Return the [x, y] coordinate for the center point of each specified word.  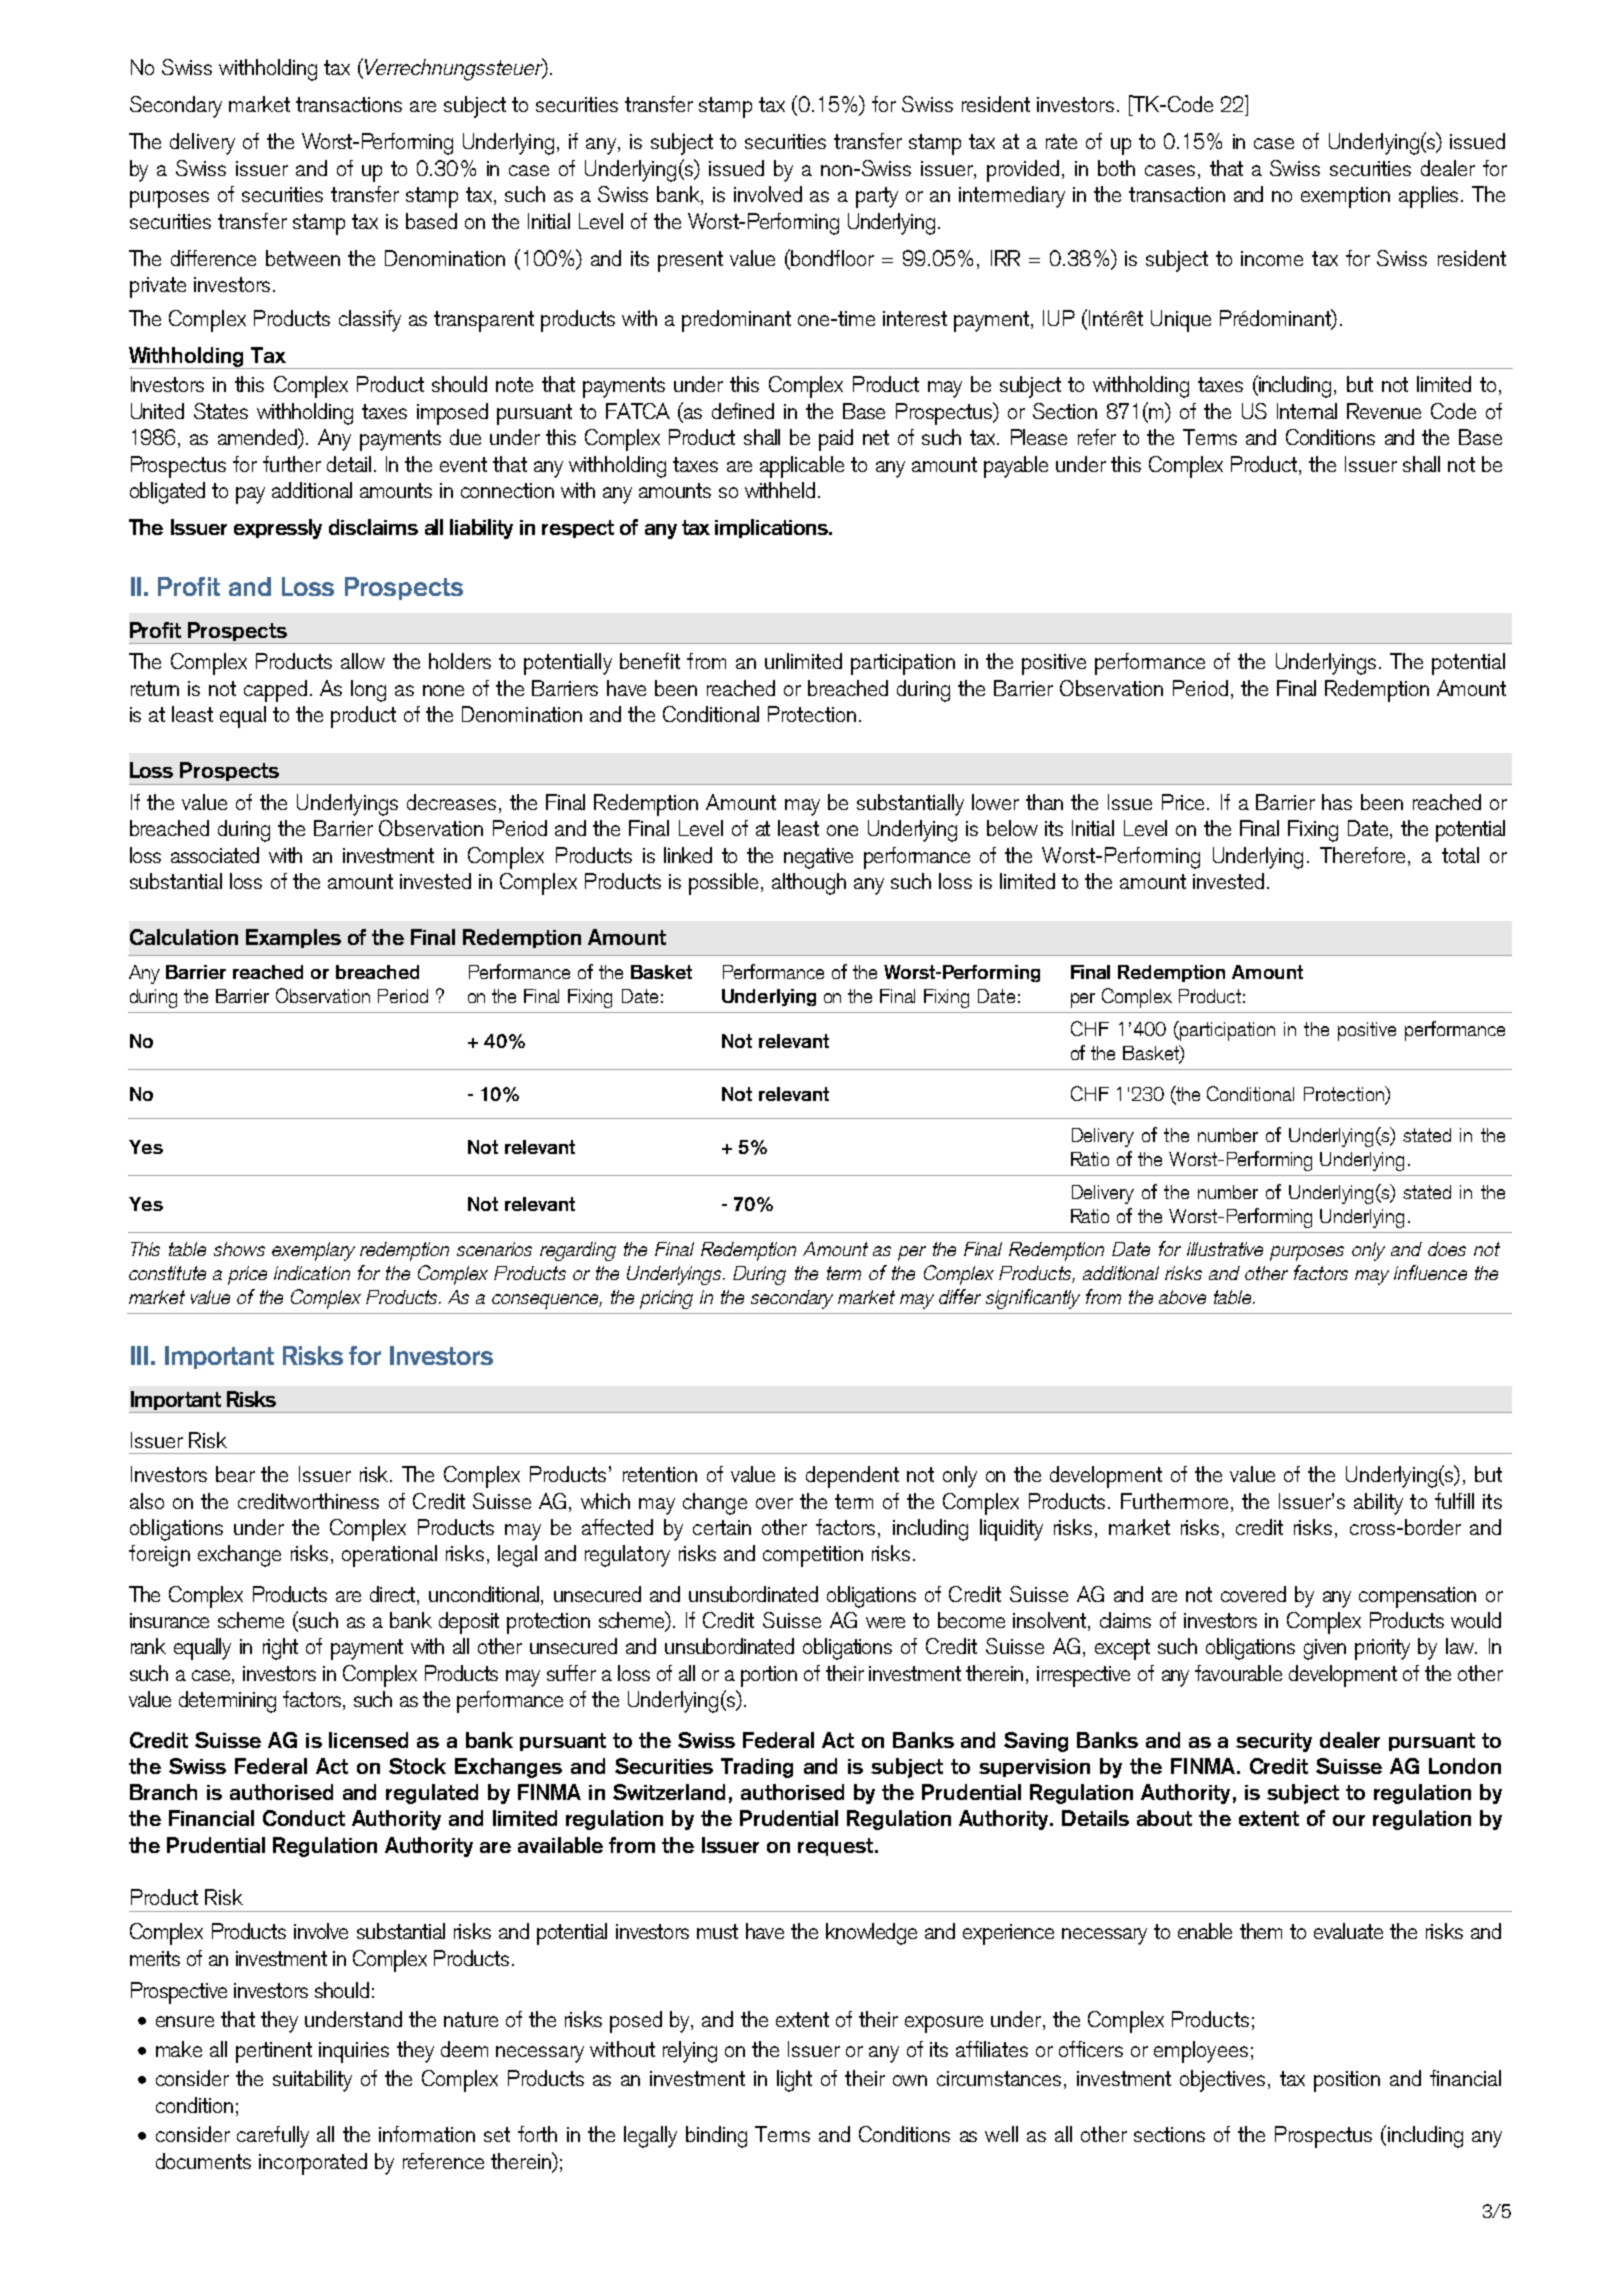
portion [769, 1676]
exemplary [313, 1251]
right [280, 1649]
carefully [273, 2137]
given [1325, 1649]
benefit [650, 661]
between [303, 258]
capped [275, 691]
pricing [666, 1299]
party [877, 197]
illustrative [1225, 1249]
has [1337, 802]
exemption [1345, 197]
